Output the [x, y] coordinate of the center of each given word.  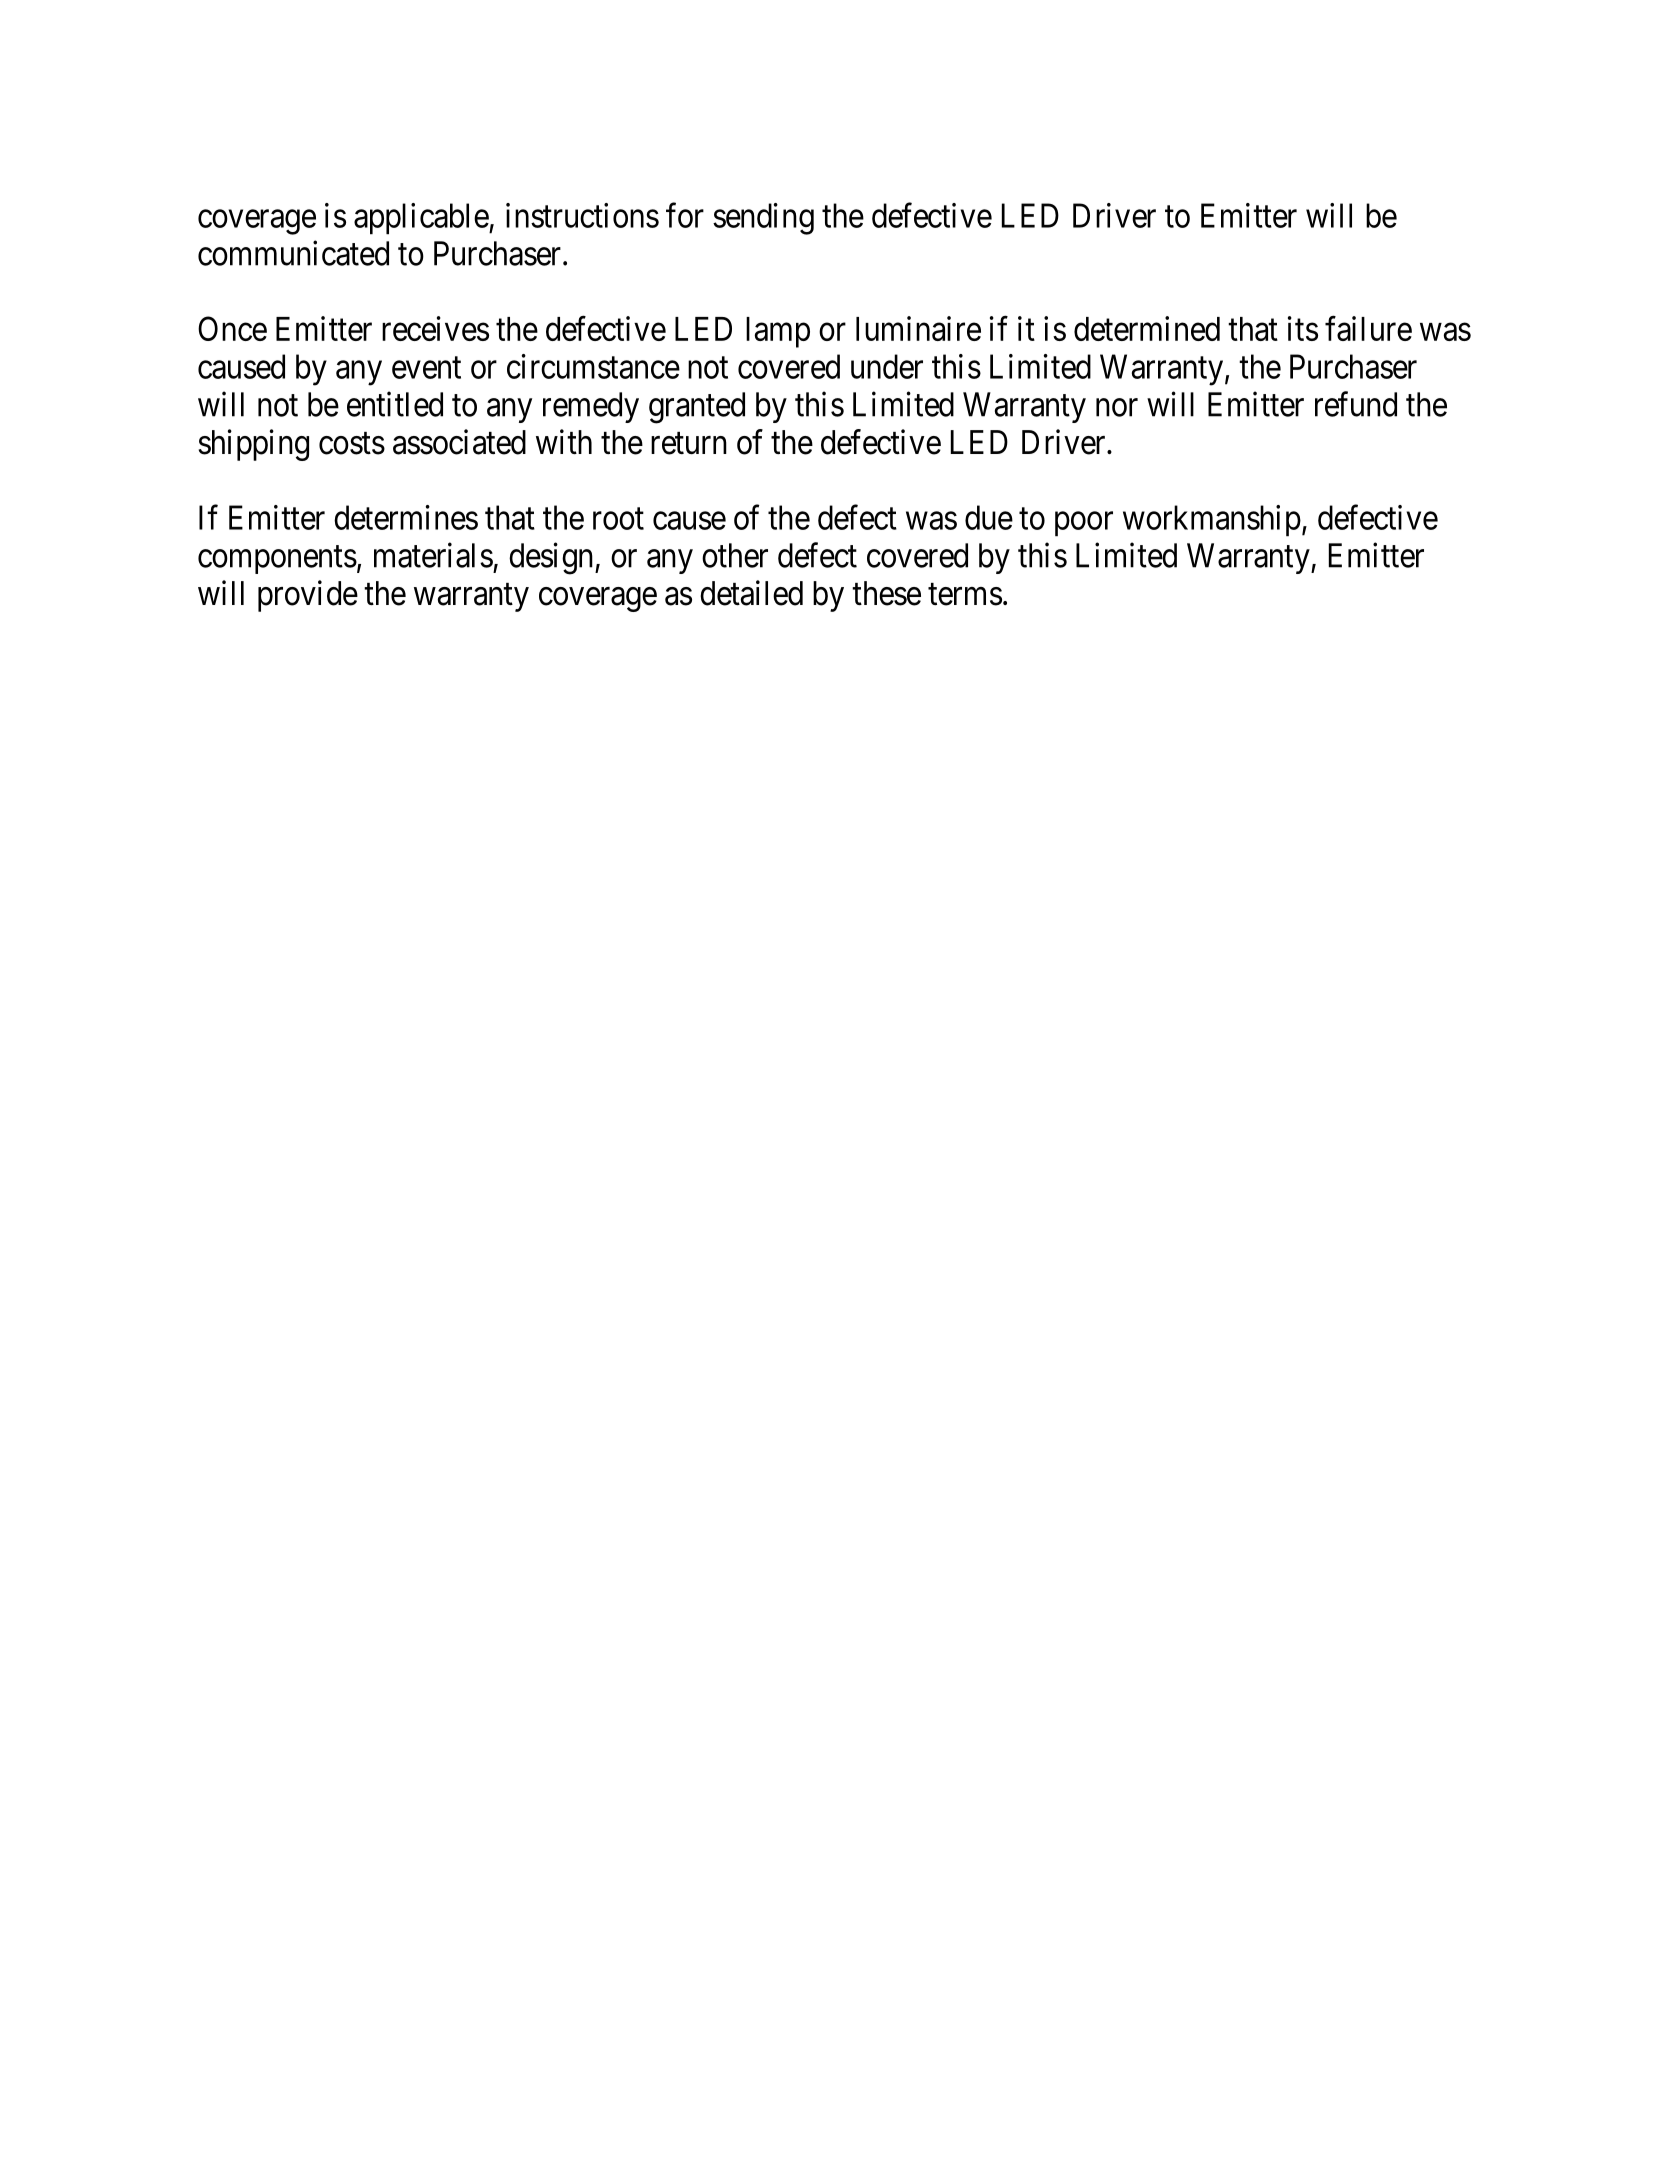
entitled [395, 404]
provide [308, 596]
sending [763, 219]
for [685, 215]
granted [697, 408]
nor [1117, 408]
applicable [422, 219]
